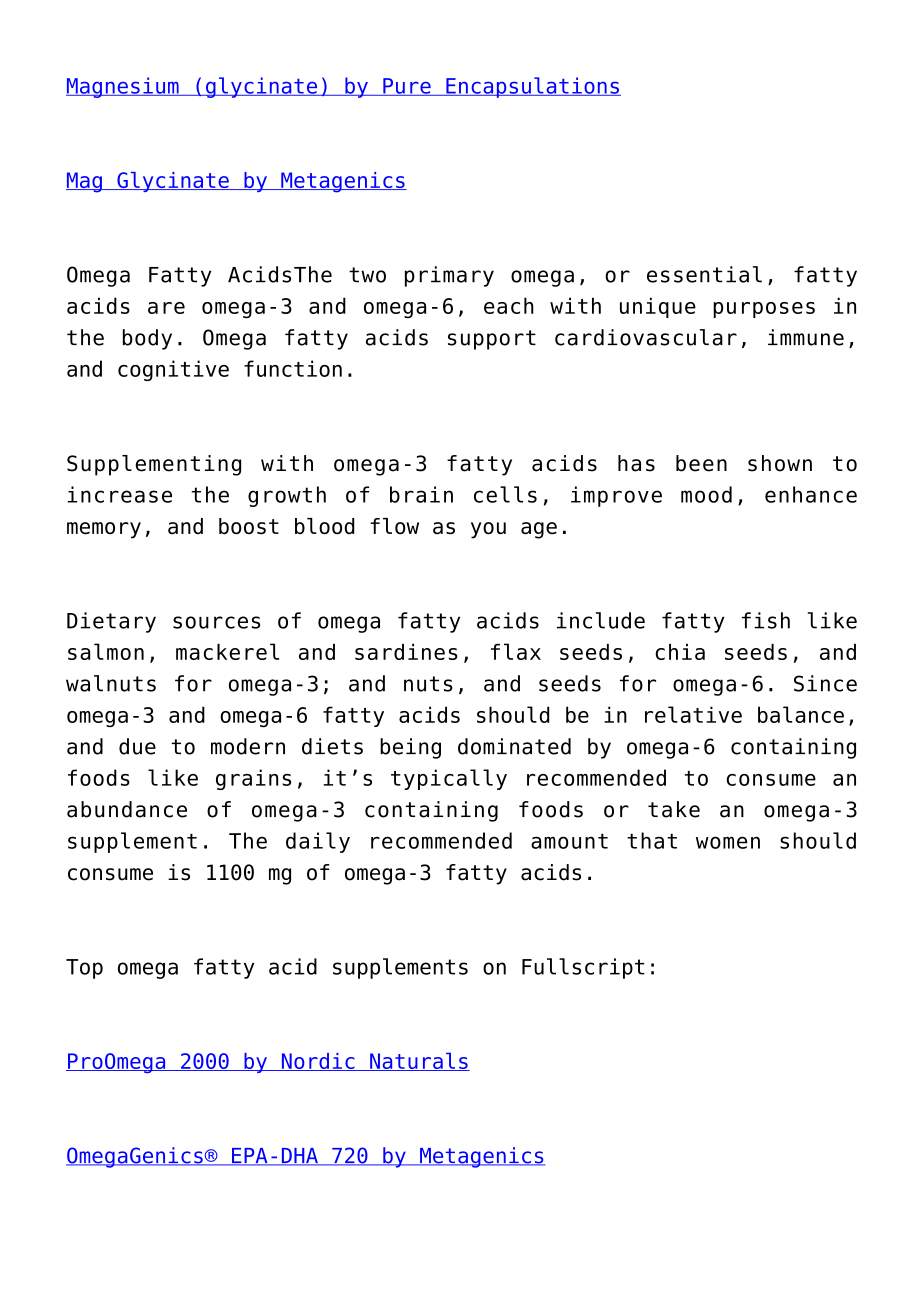  Describe the element at coordinates (419, 1061) in the document. I see `Naturals` at that location.
